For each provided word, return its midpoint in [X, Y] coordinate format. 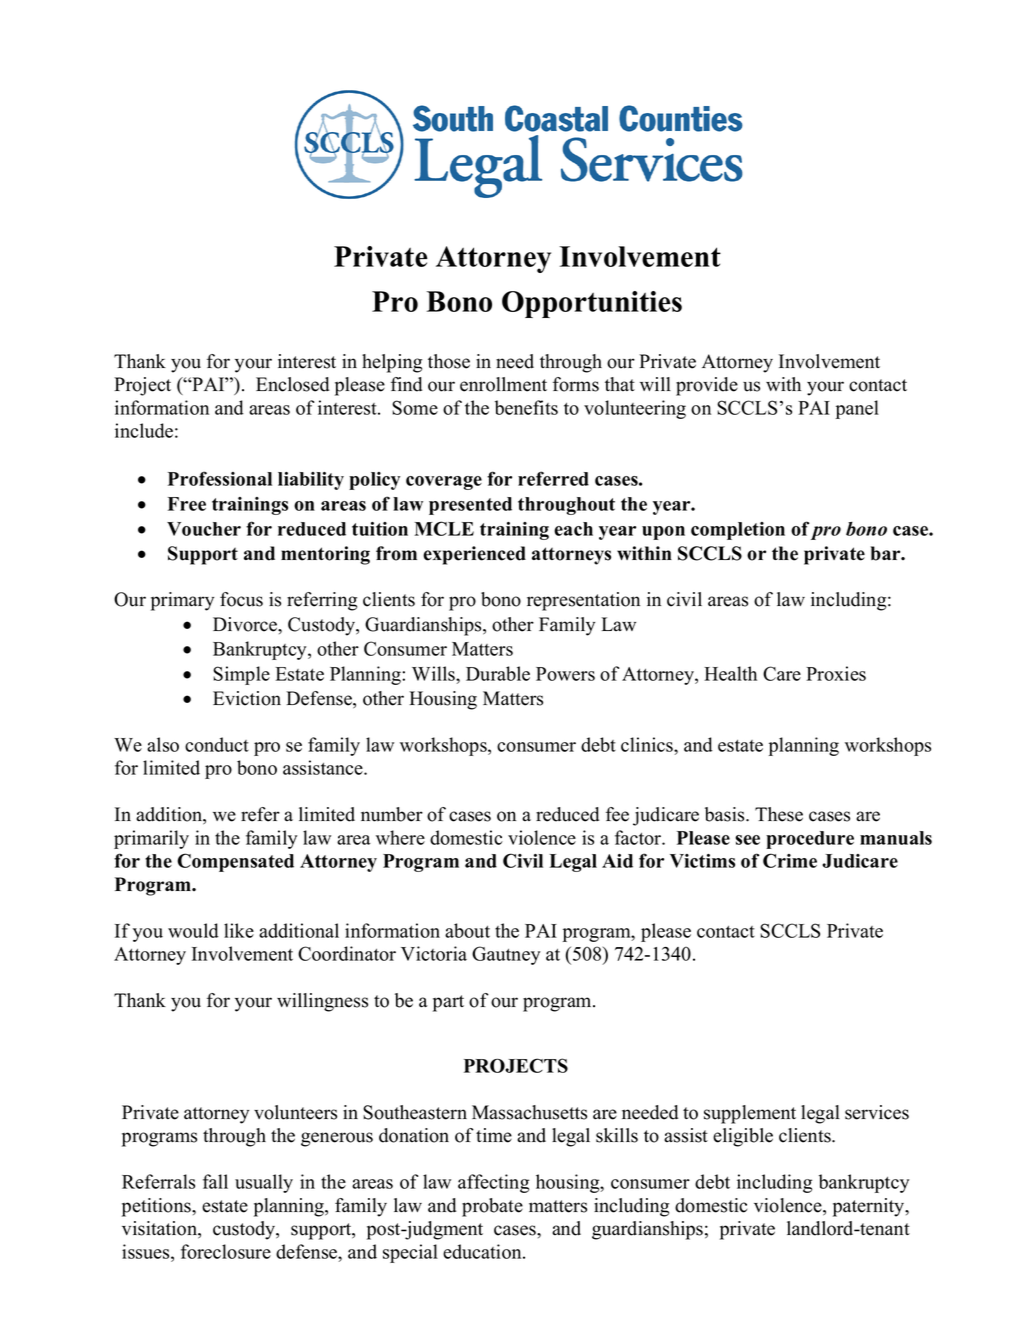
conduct [217, 744]
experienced [474, 555]
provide [707, 386]
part [448, 1003]
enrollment [503, 384]
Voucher [204, 529]
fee [617, 814]
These [779, 814]
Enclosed [292, 384]
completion [738, 531]
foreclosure [226, 1251]
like [239, 930]
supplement [750, 1114]
